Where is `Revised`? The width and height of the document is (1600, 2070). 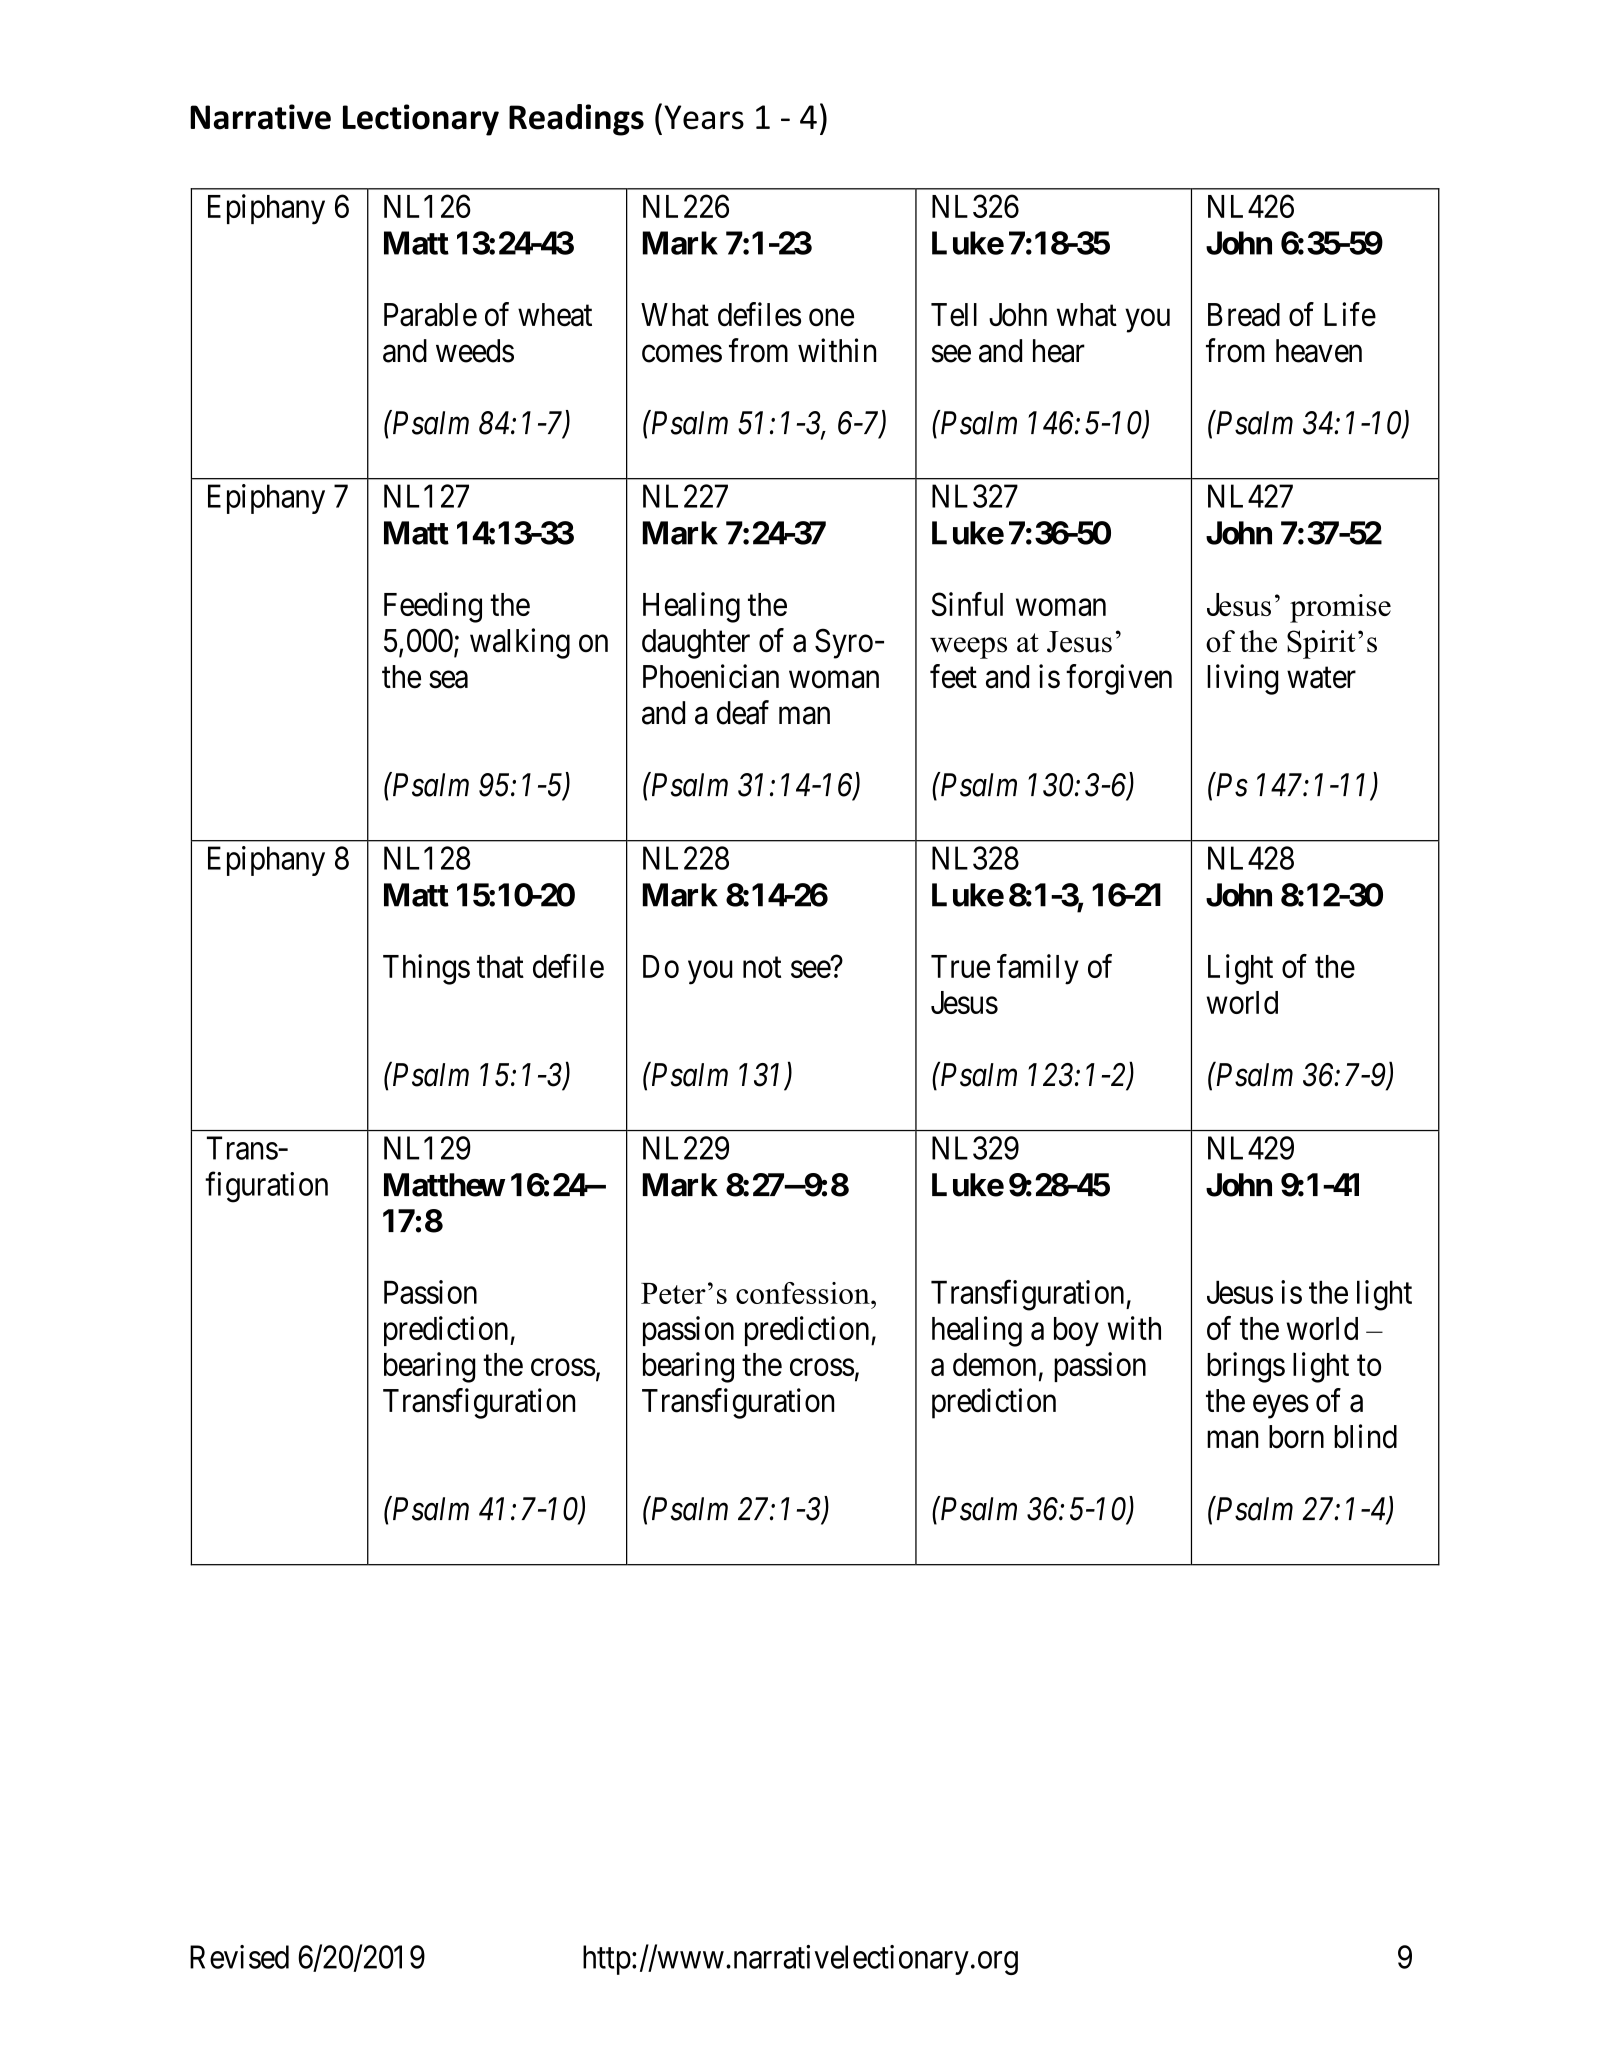
Revised is located at coordinates (239, 1957).
